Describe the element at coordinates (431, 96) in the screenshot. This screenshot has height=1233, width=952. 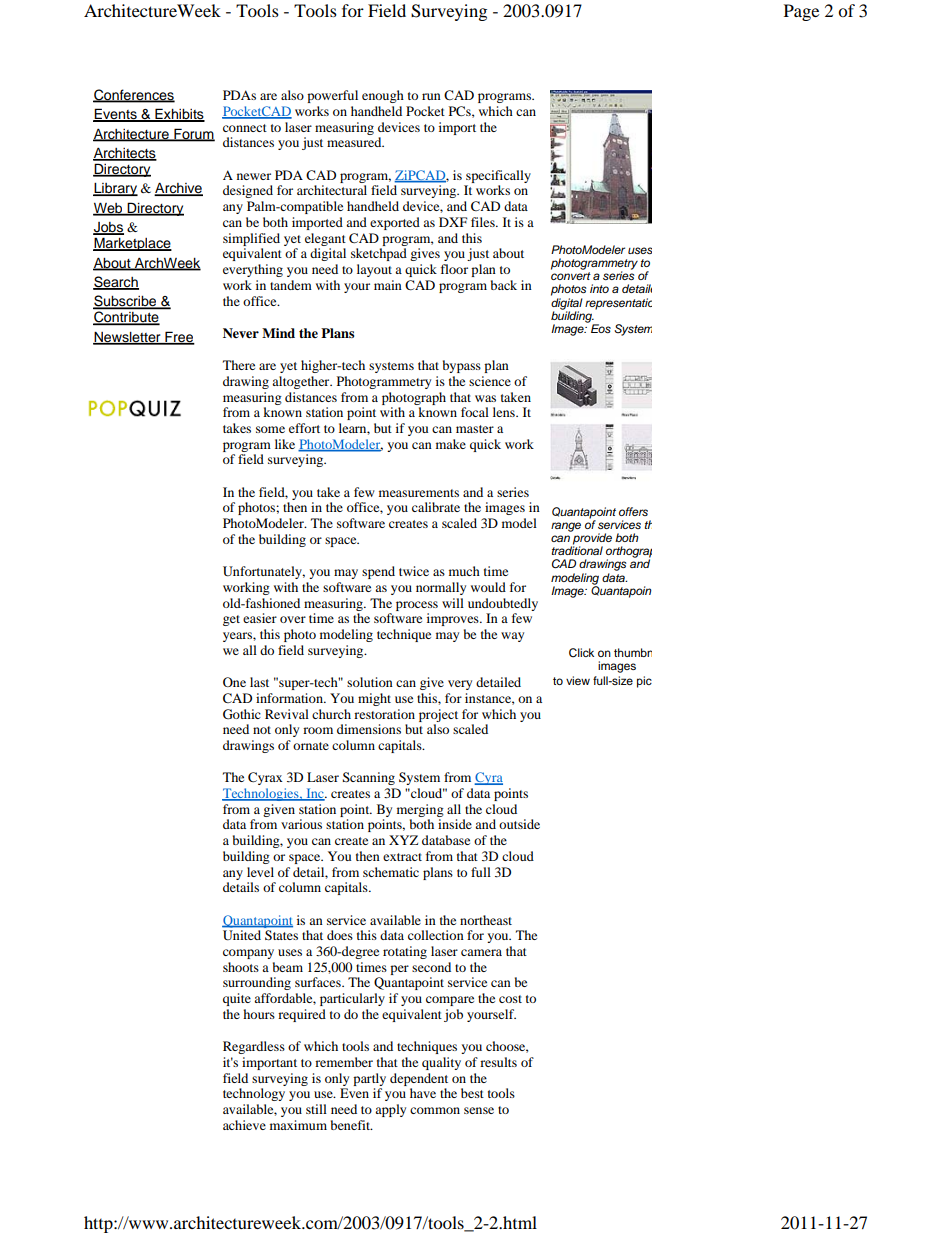
I see `run` at that location.
